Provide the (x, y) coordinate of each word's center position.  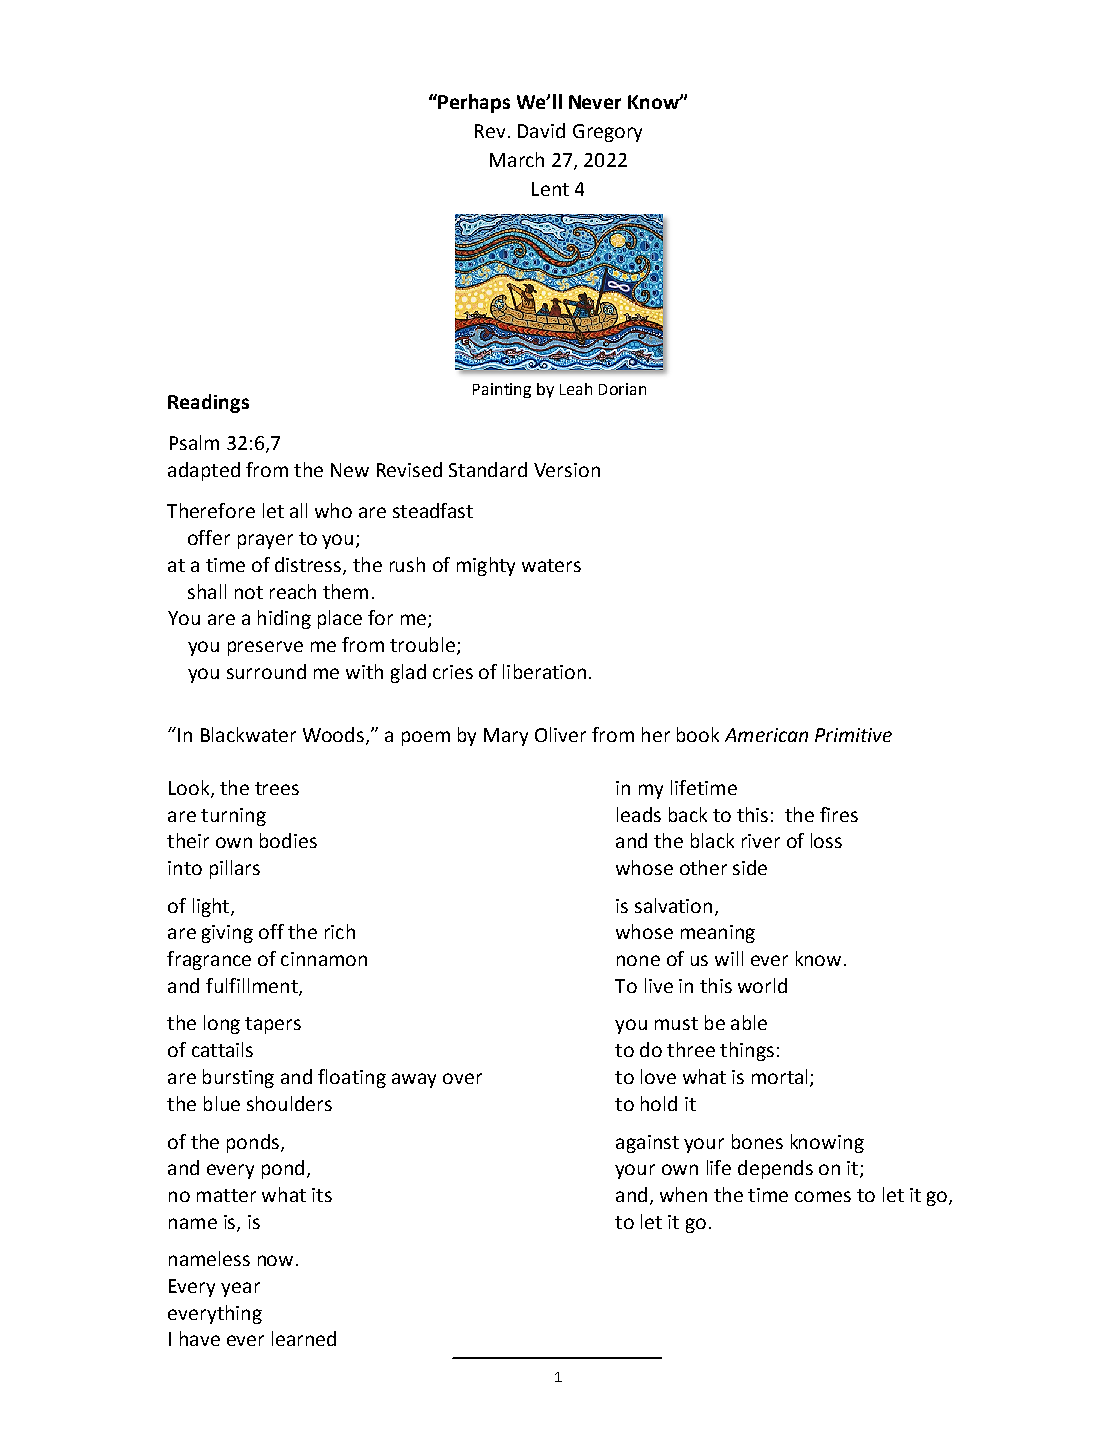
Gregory (607, 133)
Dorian (622, 389)
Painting (502, 390)
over (462, 1078)
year (240, 1289)
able (749, 1022)
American (766, 735)
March (517, 159)
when (683, 1194)
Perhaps (473, 103)
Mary (506, 737)
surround (266, 671)
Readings (208, 403)
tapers (273, 1025)
